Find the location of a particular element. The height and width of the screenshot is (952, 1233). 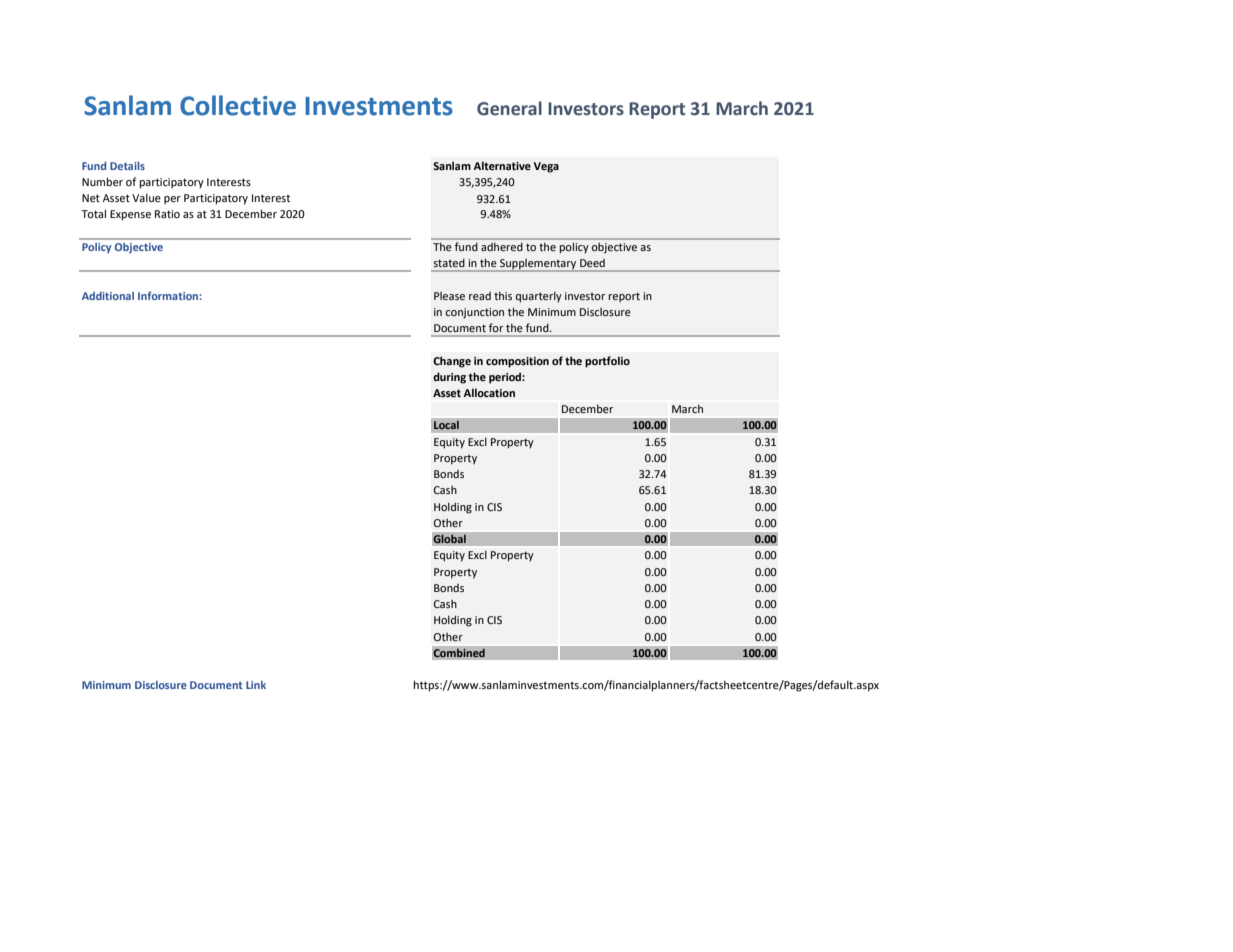

composition is located at coordinates (517, 362).
